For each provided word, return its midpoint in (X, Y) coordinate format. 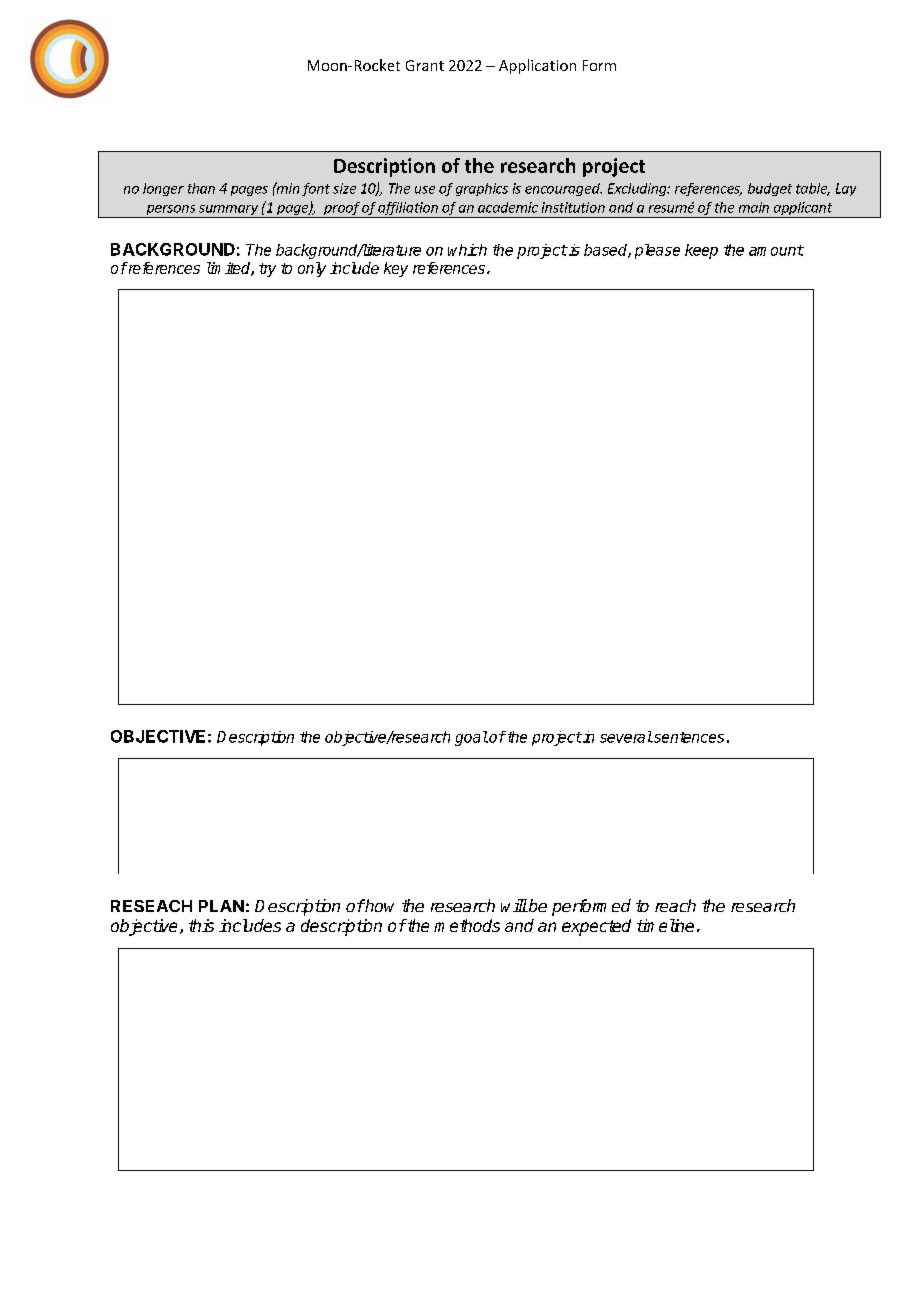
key (396, 269)
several (626, 737)
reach (675, 905)
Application (537, 66)
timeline (665, 925)
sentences (688, 737)
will (514, 905)
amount (776, 250)
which (467, 250)
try (267, 270)
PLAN (221, 906)
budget (770, 189)
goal (471, 738)
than (201, 188)
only (312, 269)
